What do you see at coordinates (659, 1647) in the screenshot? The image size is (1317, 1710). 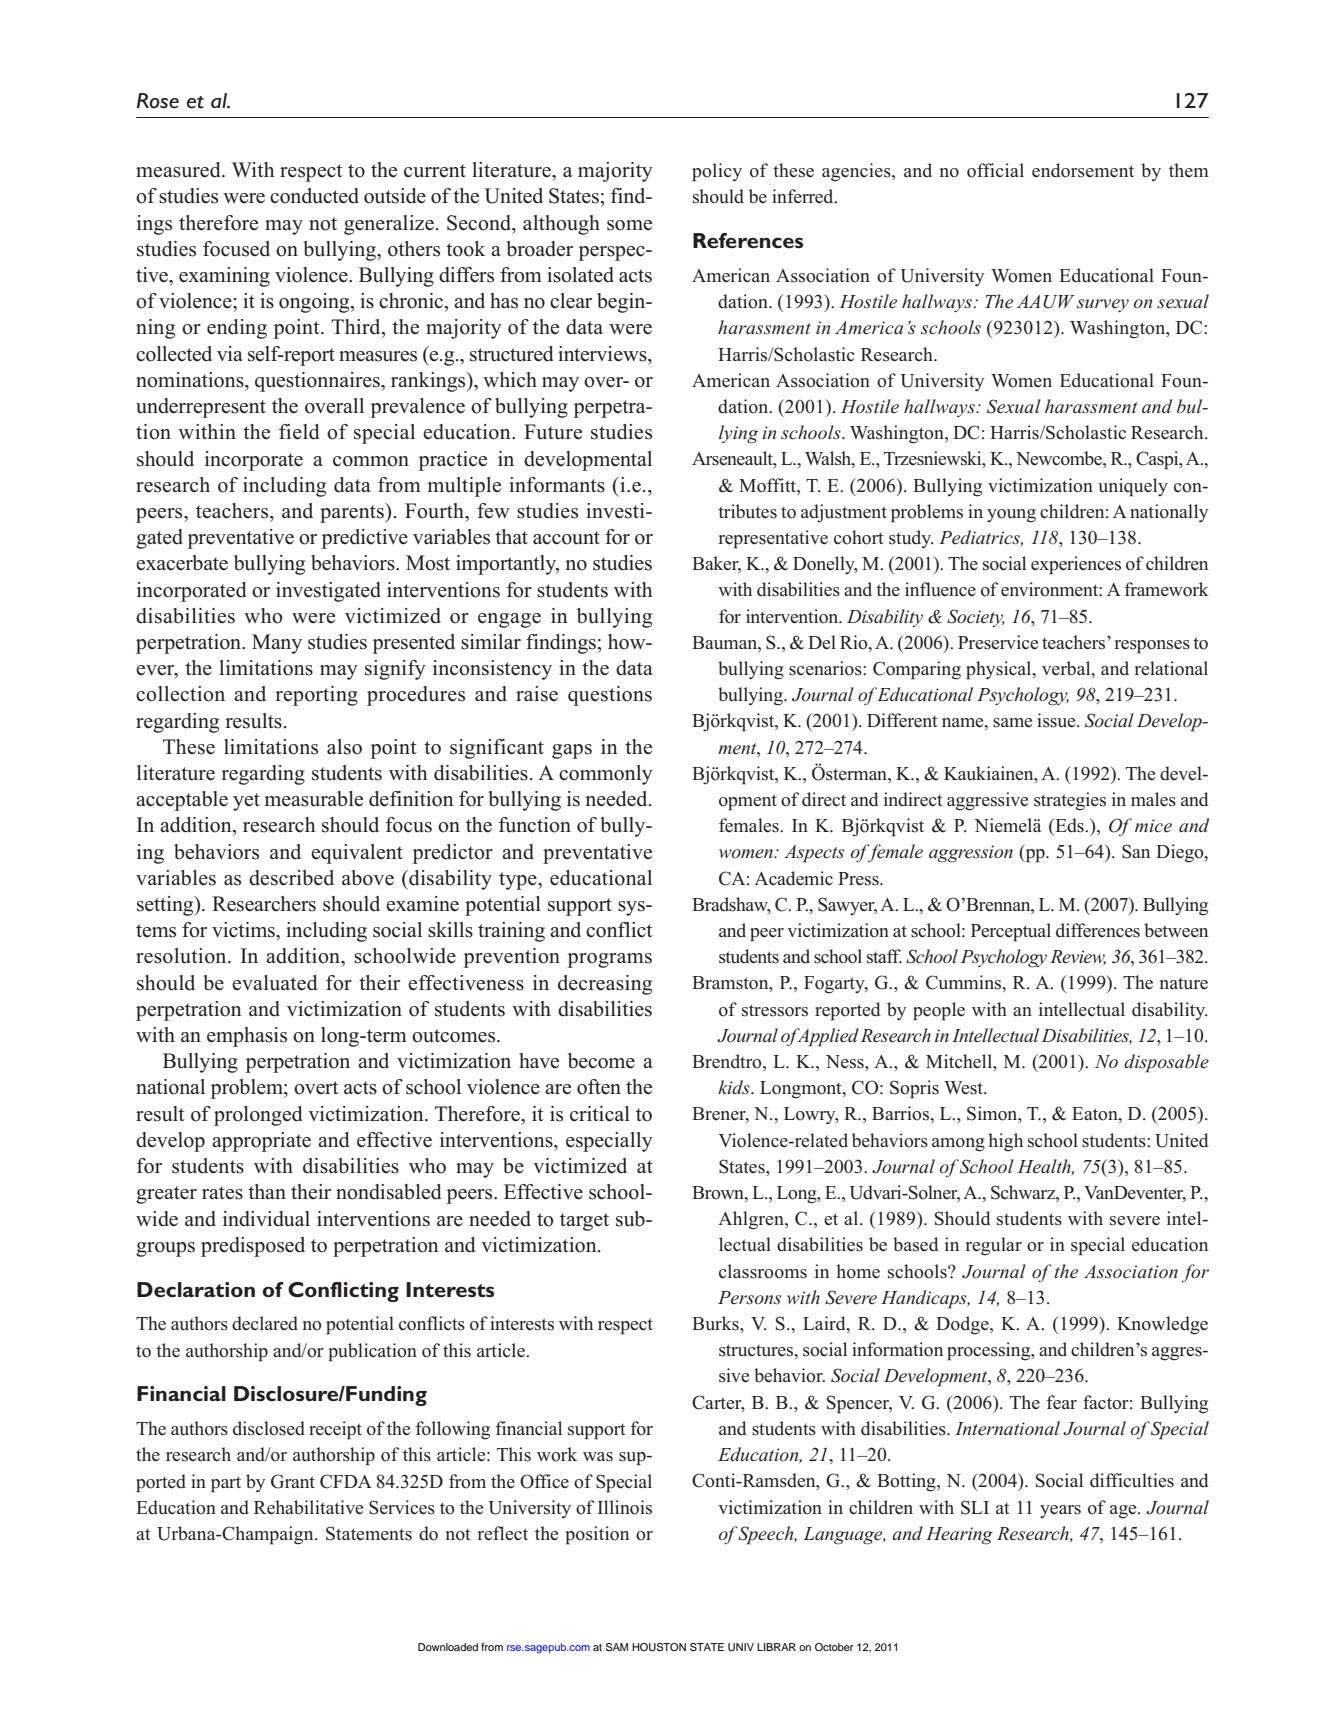 I see `HOUSTON` at bounding box center [659, 1647].
